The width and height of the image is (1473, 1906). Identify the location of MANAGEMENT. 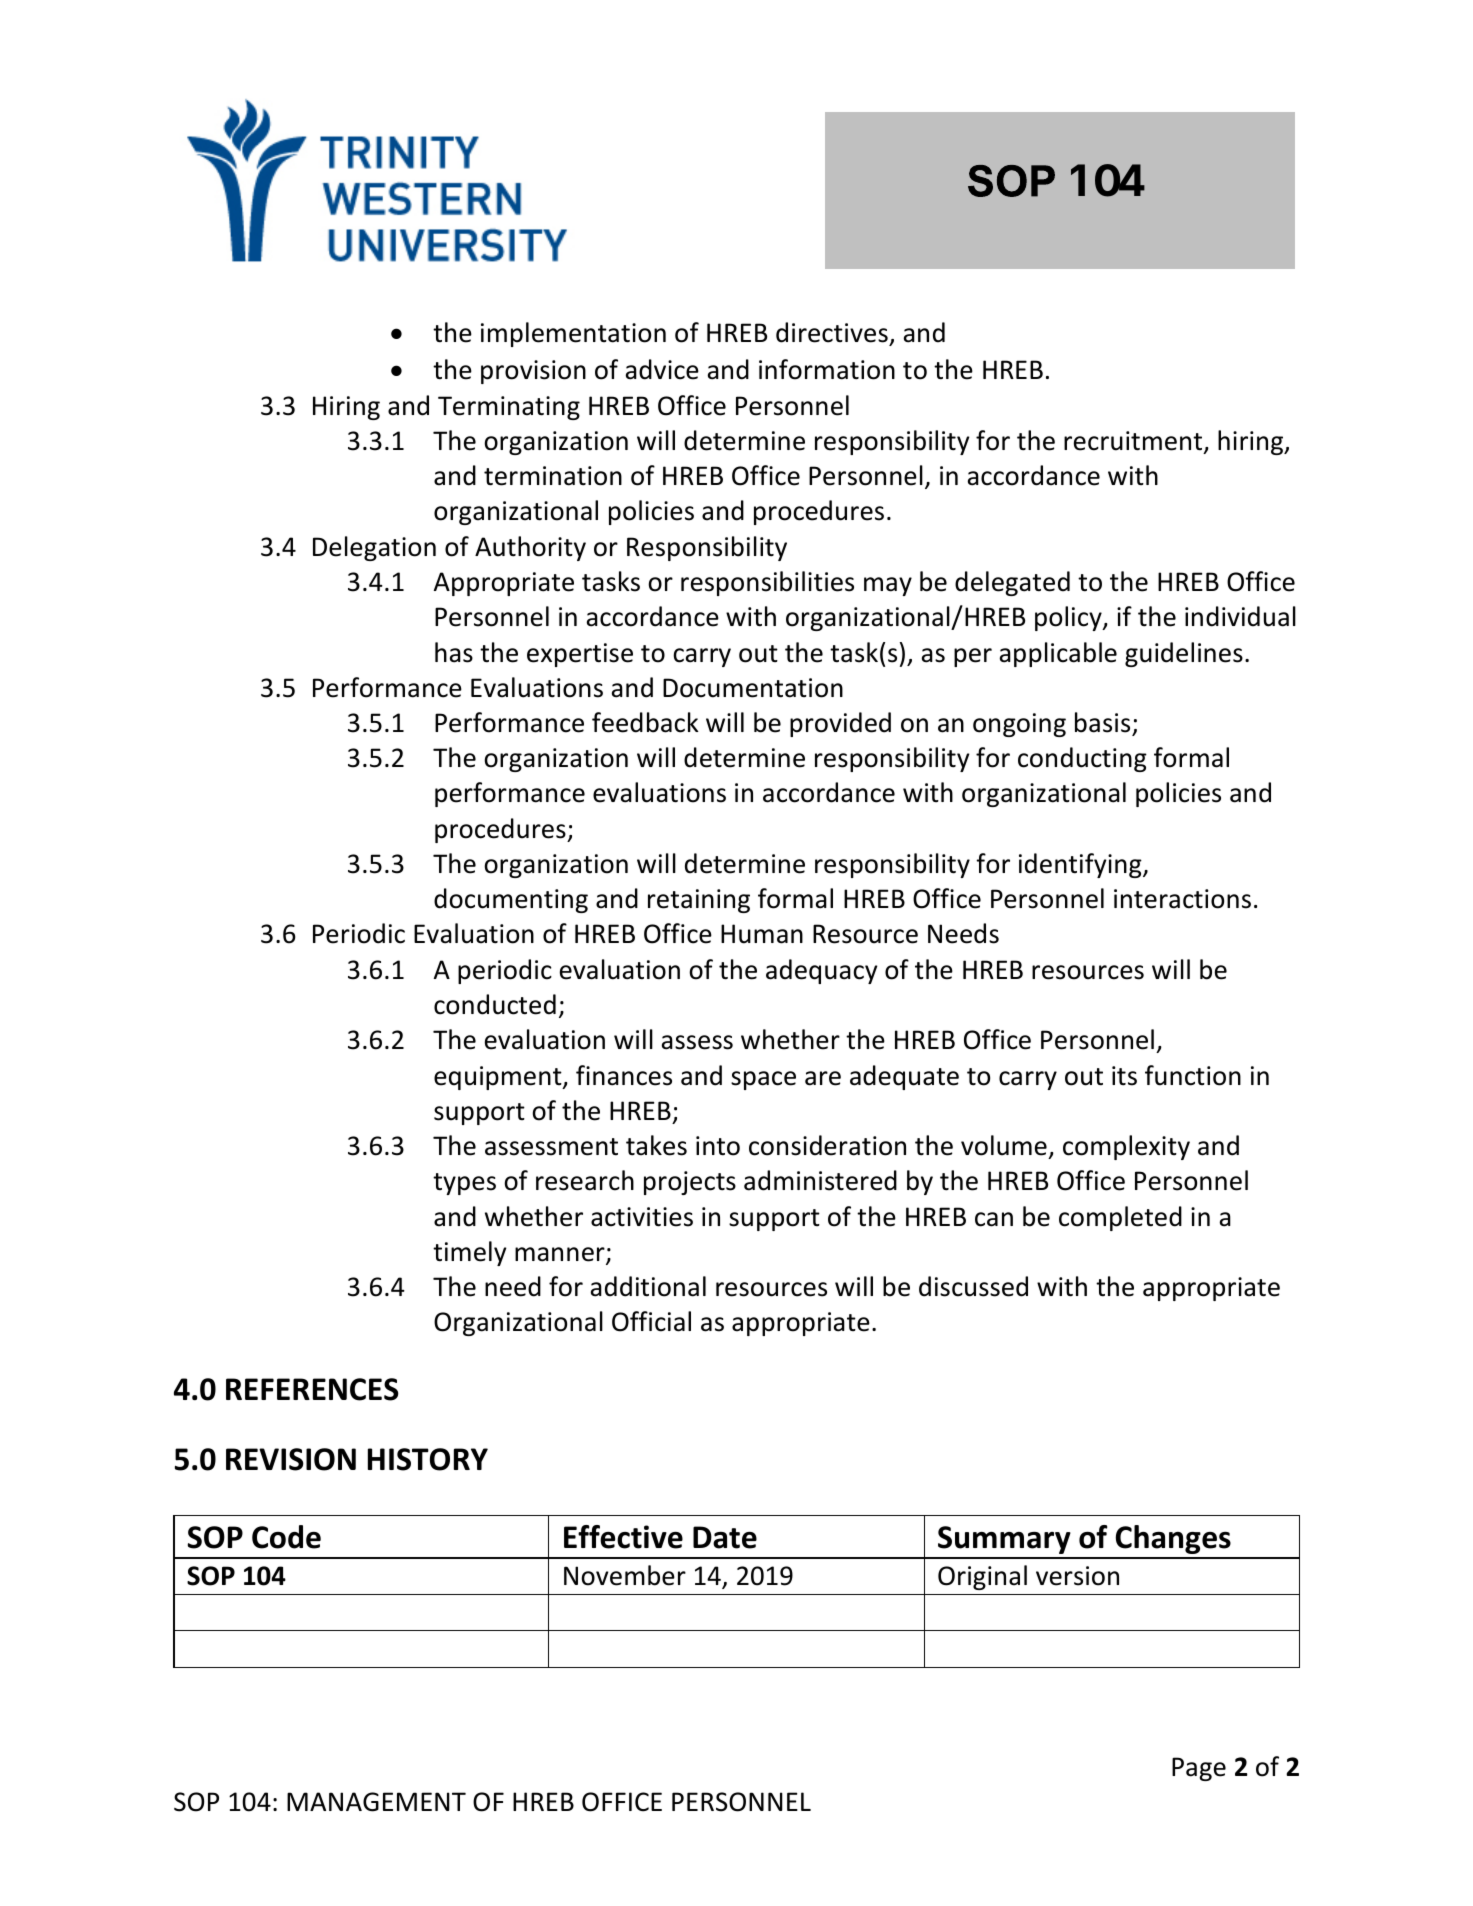
(376, 1802).
